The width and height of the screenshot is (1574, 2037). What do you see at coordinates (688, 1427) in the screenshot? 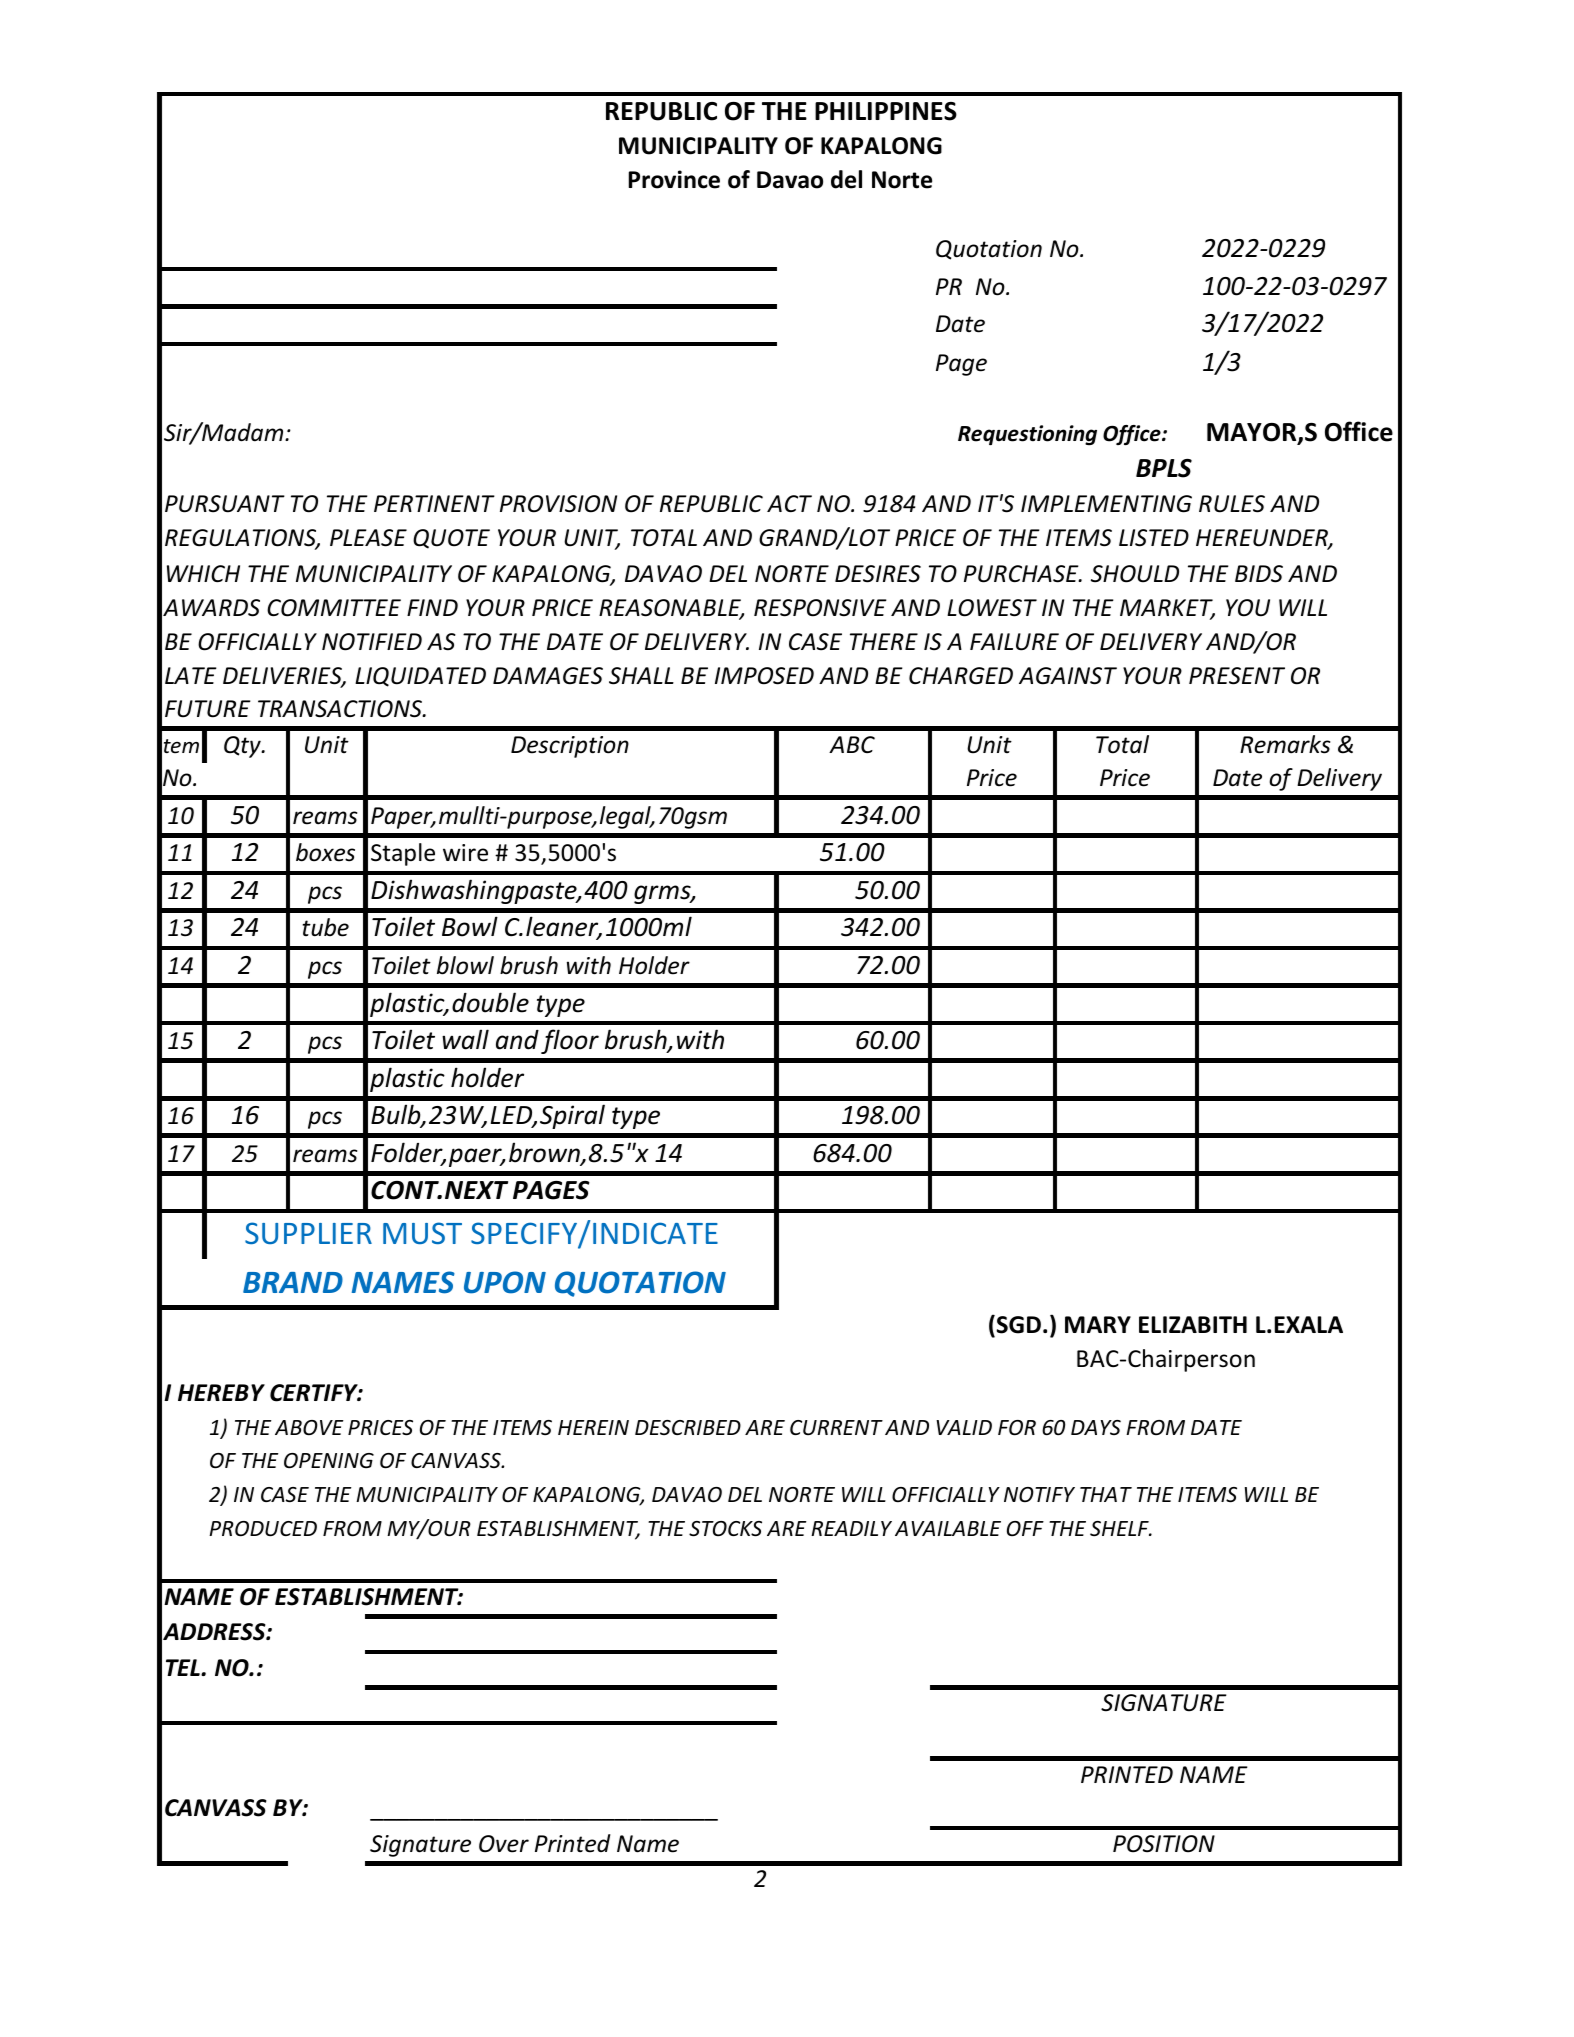
I see `DESCRIBED` at bounding box center [688, 1427].
